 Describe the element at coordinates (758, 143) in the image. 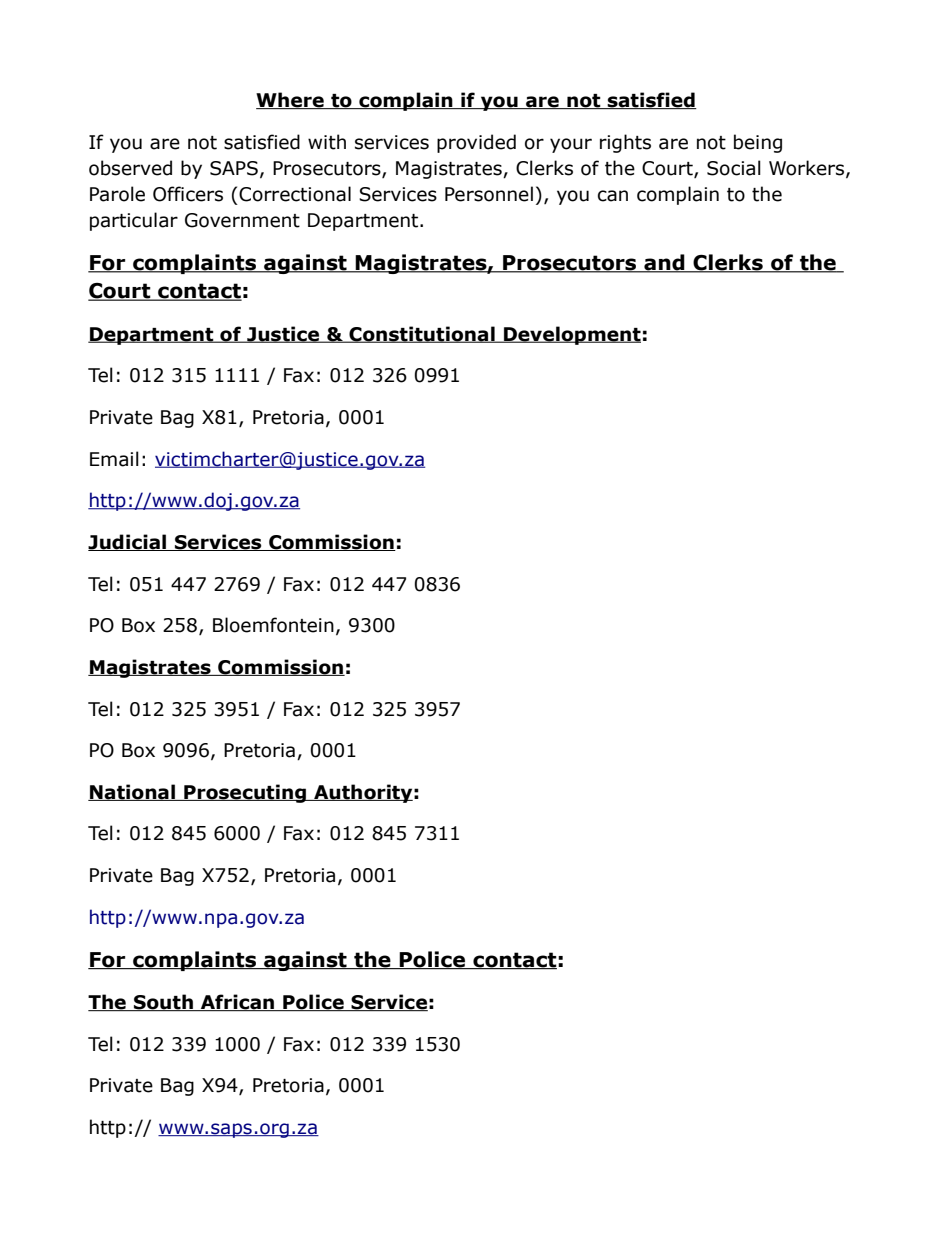

I see `being` at that location.
